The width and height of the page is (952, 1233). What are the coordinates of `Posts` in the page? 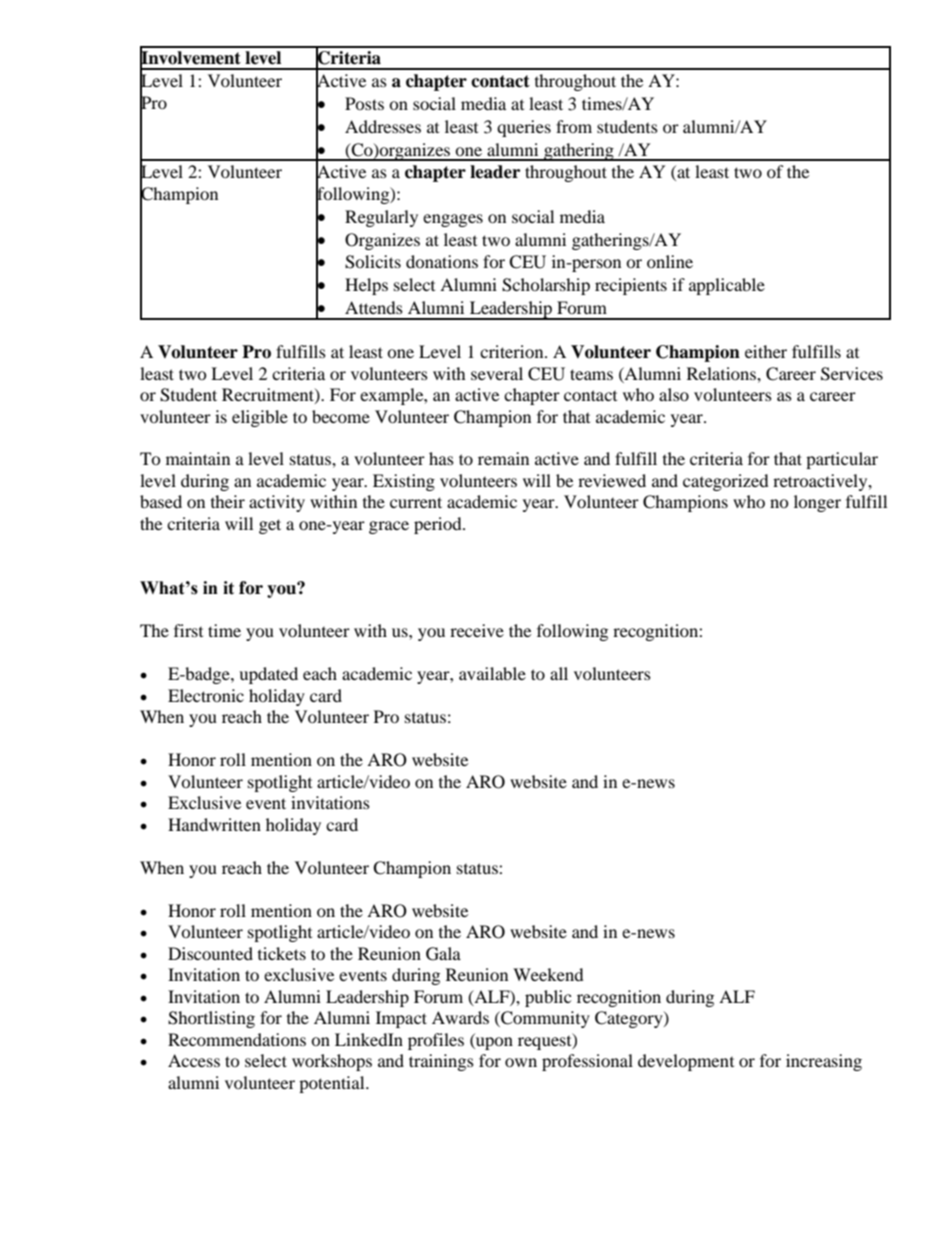 It's located at (364, 103).
